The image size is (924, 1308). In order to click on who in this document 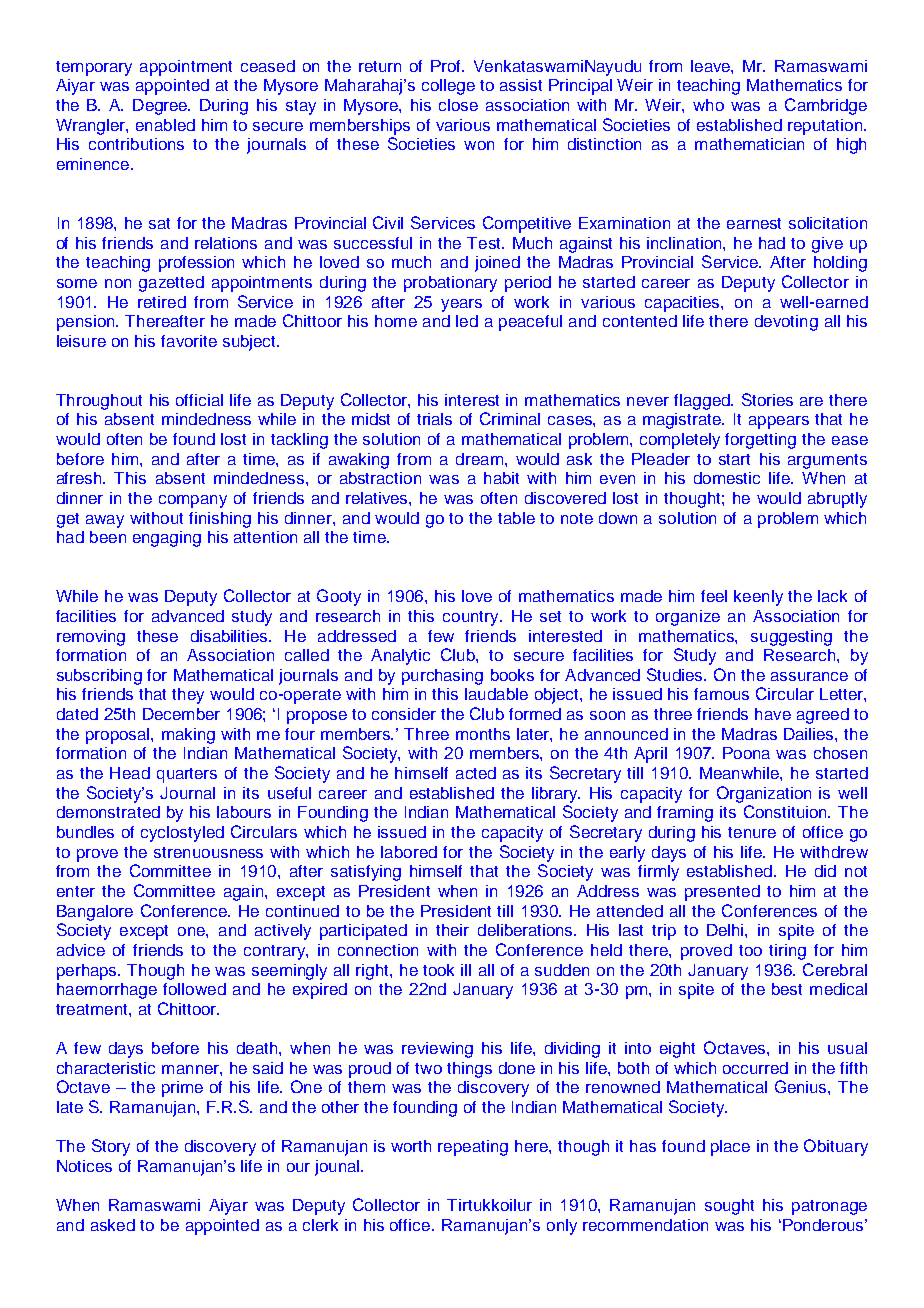, I will do `click(708, 105)`.
